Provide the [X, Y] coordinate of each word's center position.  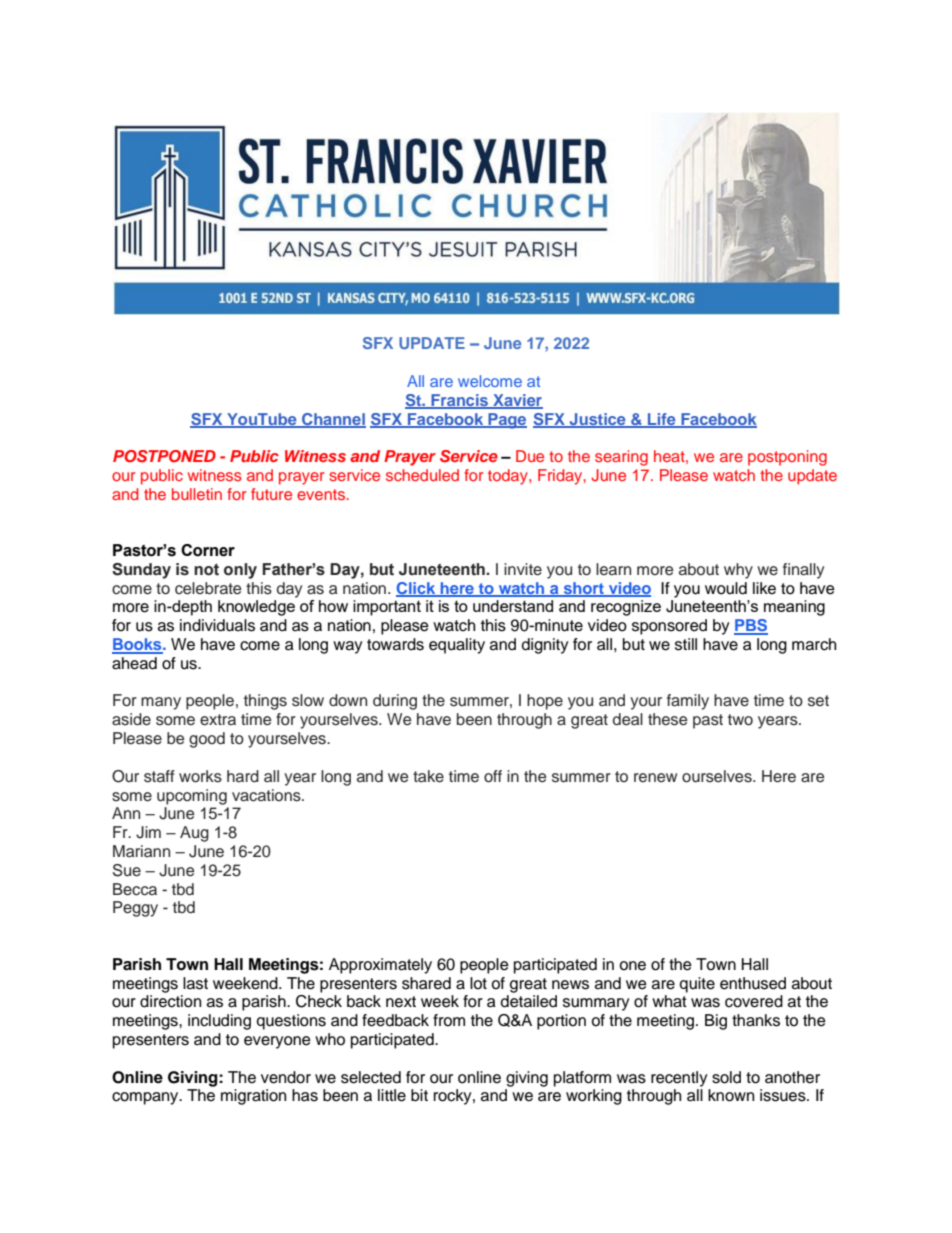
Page [506, 421]
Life [662, 420]
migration [253, 1097]
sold [726, 1077]
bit [419, 1095]
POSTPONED [164, 456]
